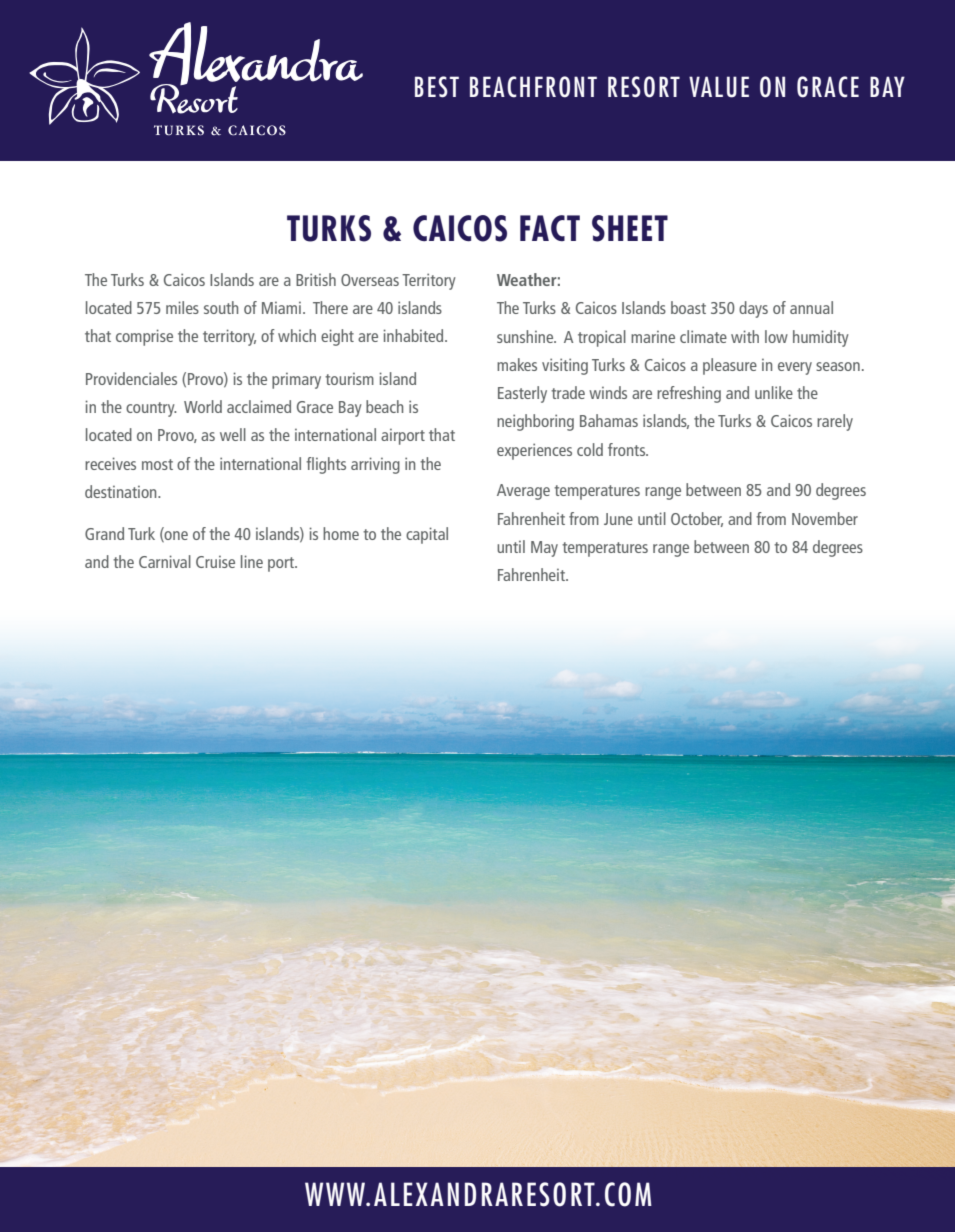  What do you see at coordinates (215, 561) in the screenshot?
I see `Cruise` at bounding box center [215, 561].
